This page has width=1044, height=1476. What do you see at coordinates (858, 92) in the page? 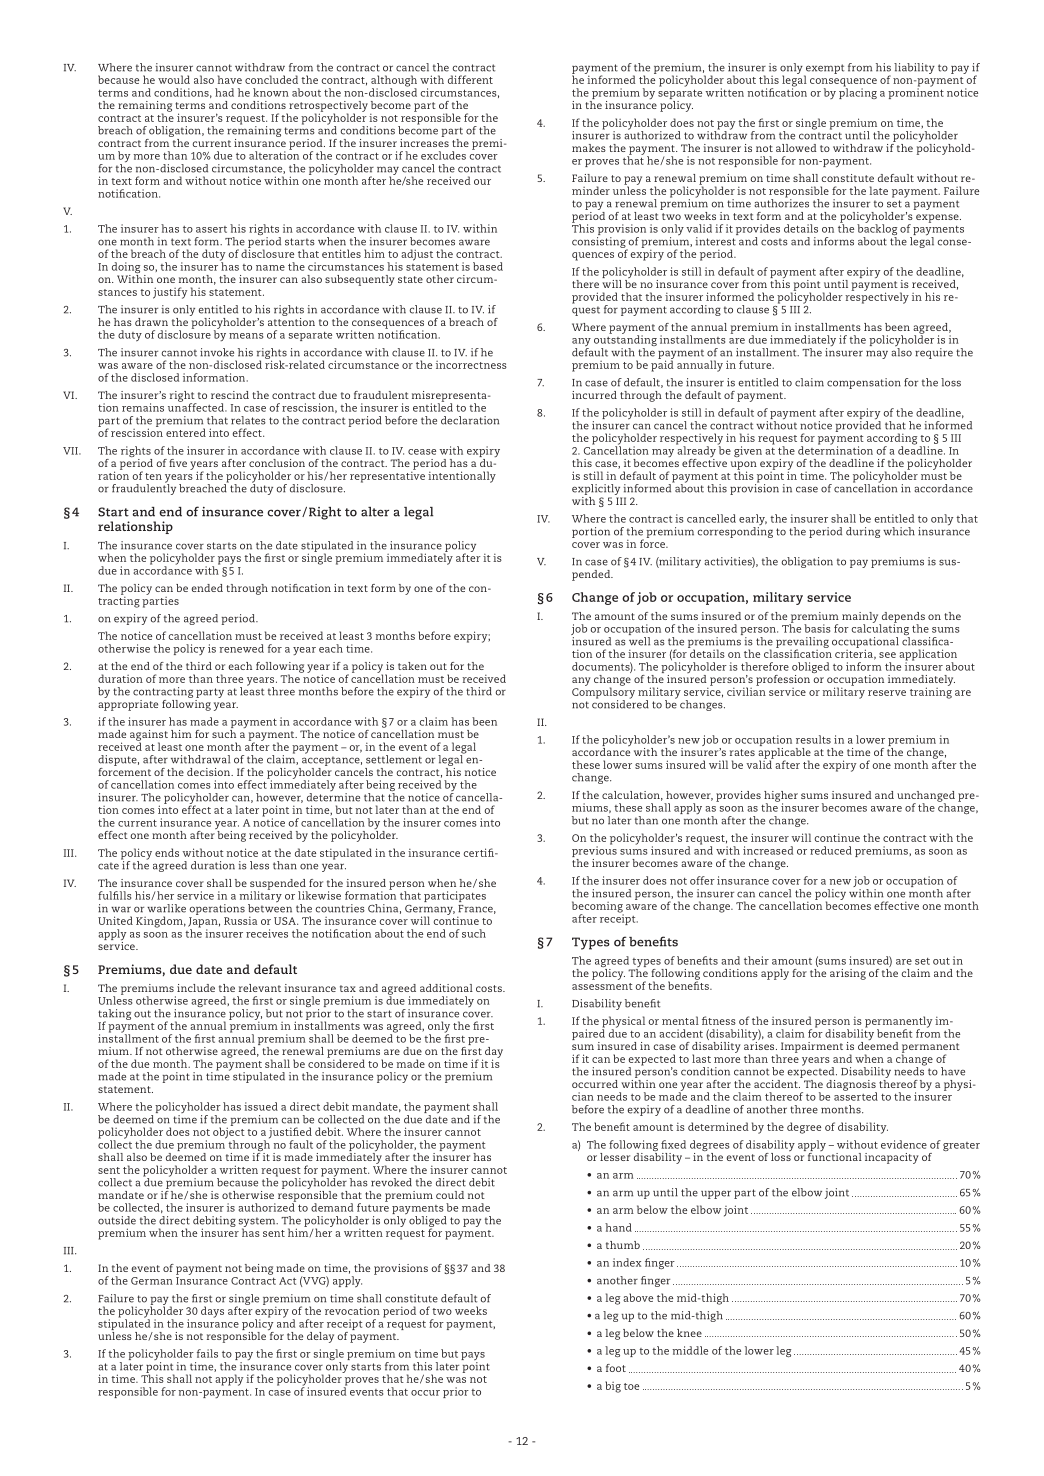
I see `placing` at bounding box center [858, 92].
